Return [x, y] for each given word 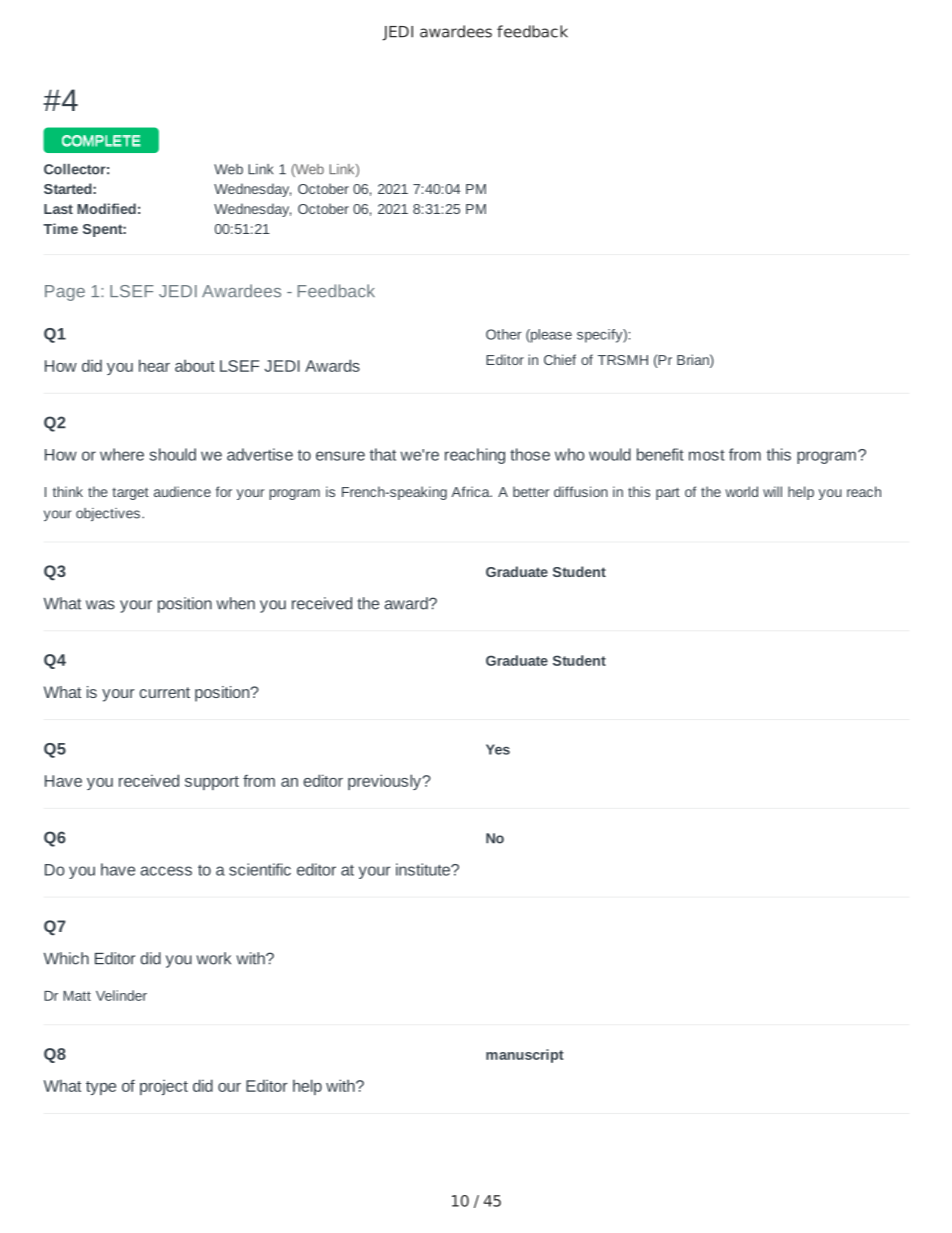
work [214, 958]
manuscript [525, 1056]
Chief [560, 359]
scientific [260, 869]
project [164, 1087]
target [130, 493]
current [164, 692]
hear [154, 365]
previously [386, 782]
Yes [498, 749]
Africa [471, 491]
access [166, 871]
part [668, 493]
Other [504, 334]
